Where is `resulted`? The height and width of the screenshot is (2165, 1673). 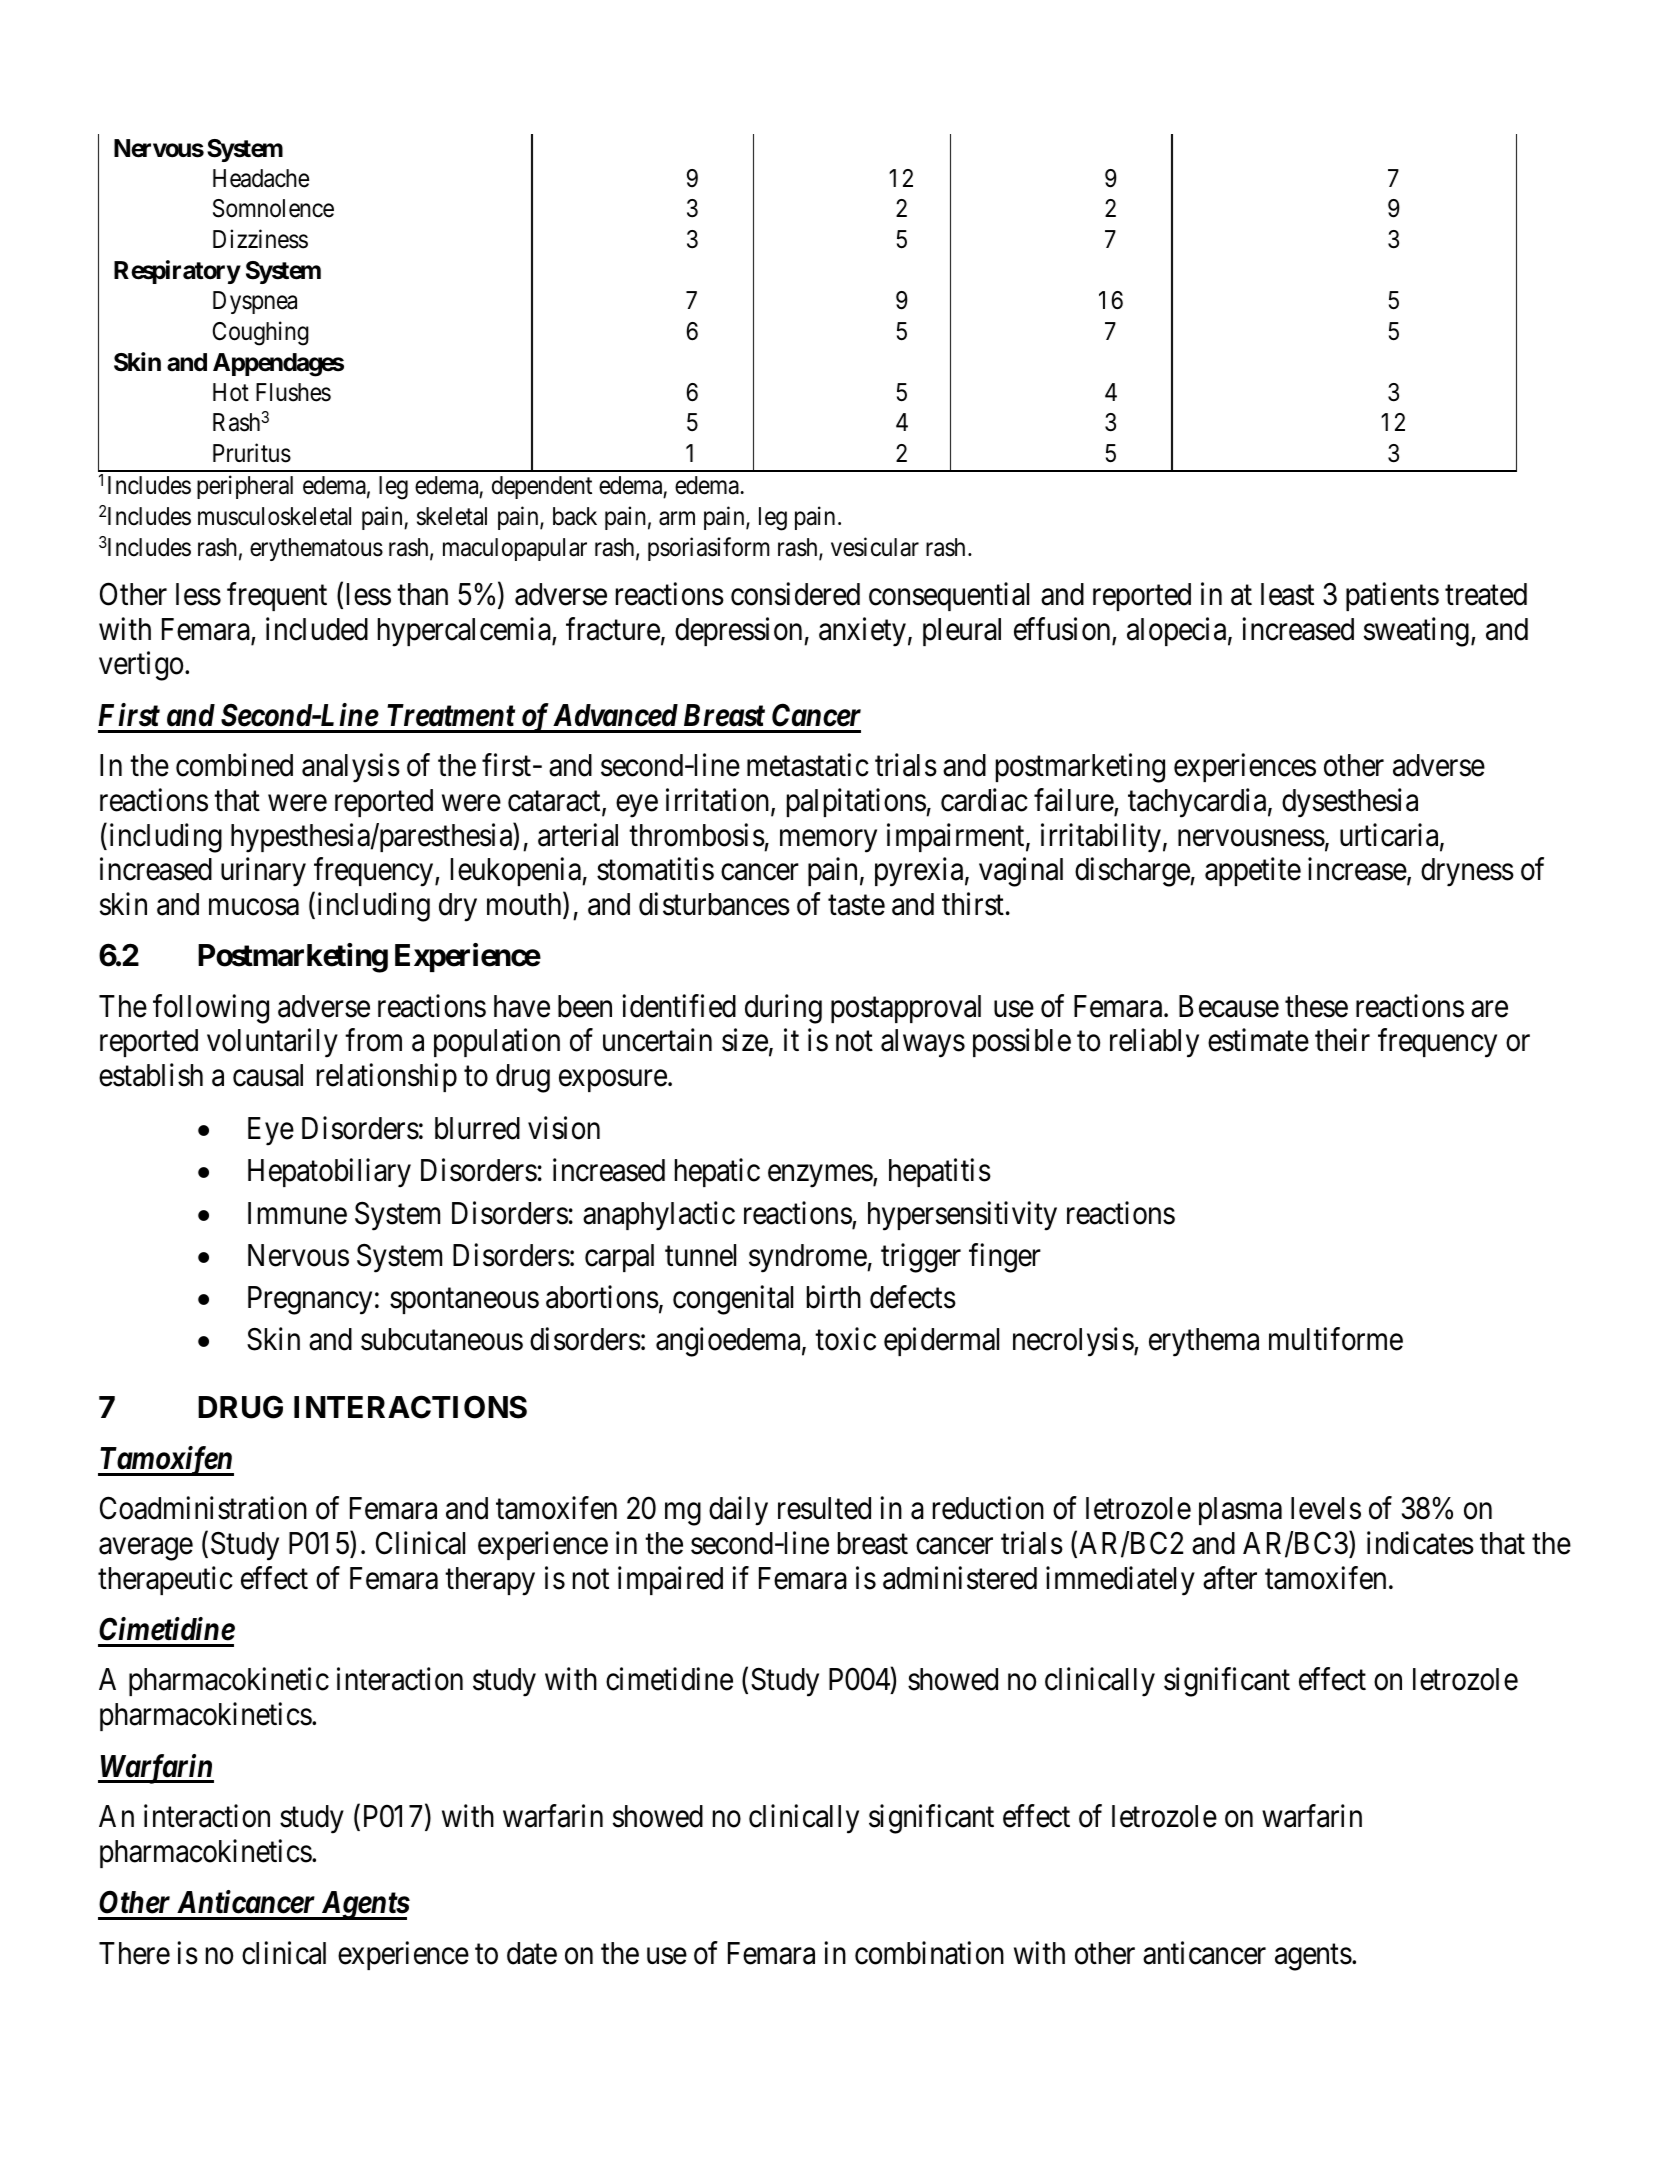
resulted is located at coordinates (824, 1508).
